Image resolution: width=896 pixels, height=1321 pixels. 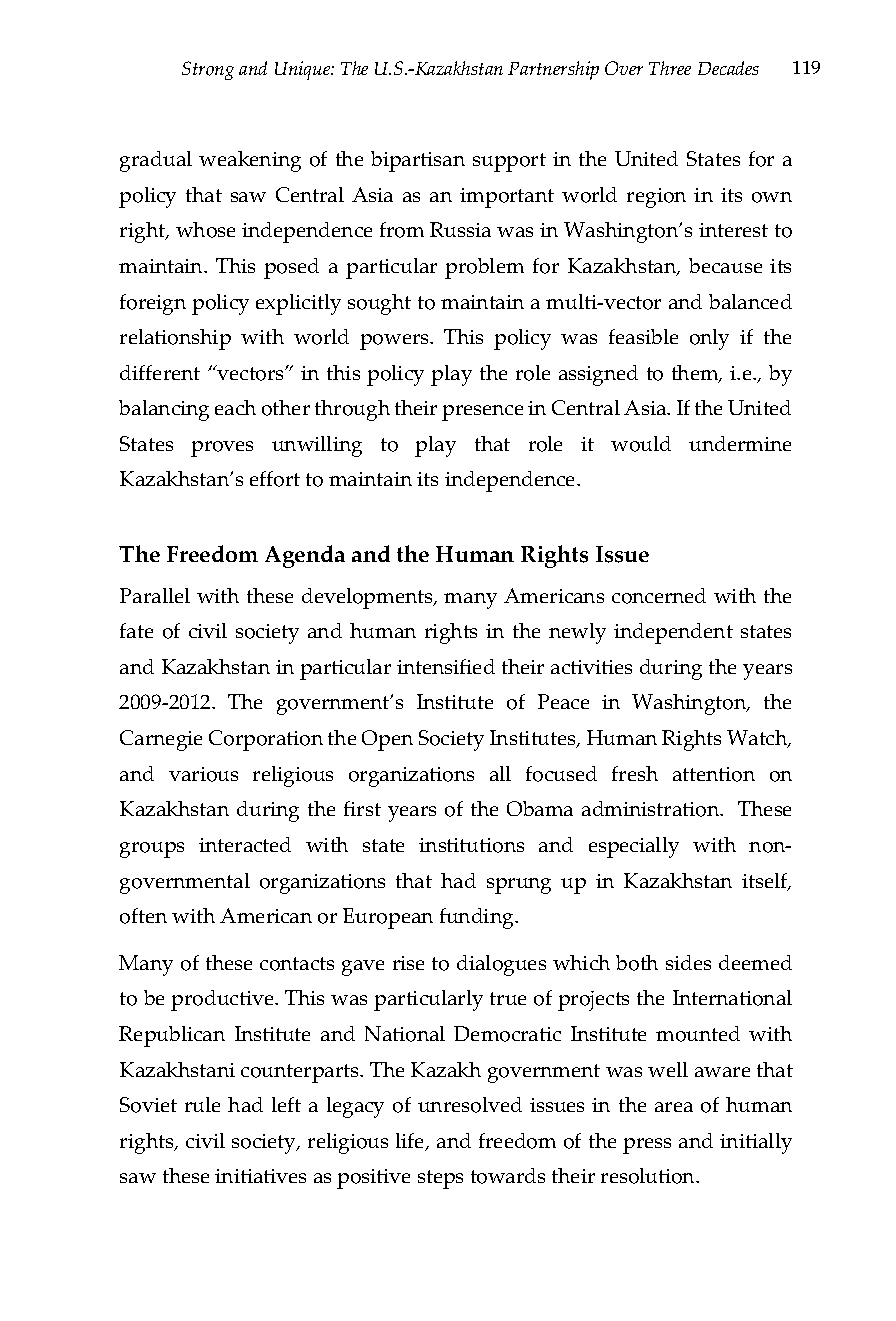 I want to click on Parallel, so click(x=155, y=595).
